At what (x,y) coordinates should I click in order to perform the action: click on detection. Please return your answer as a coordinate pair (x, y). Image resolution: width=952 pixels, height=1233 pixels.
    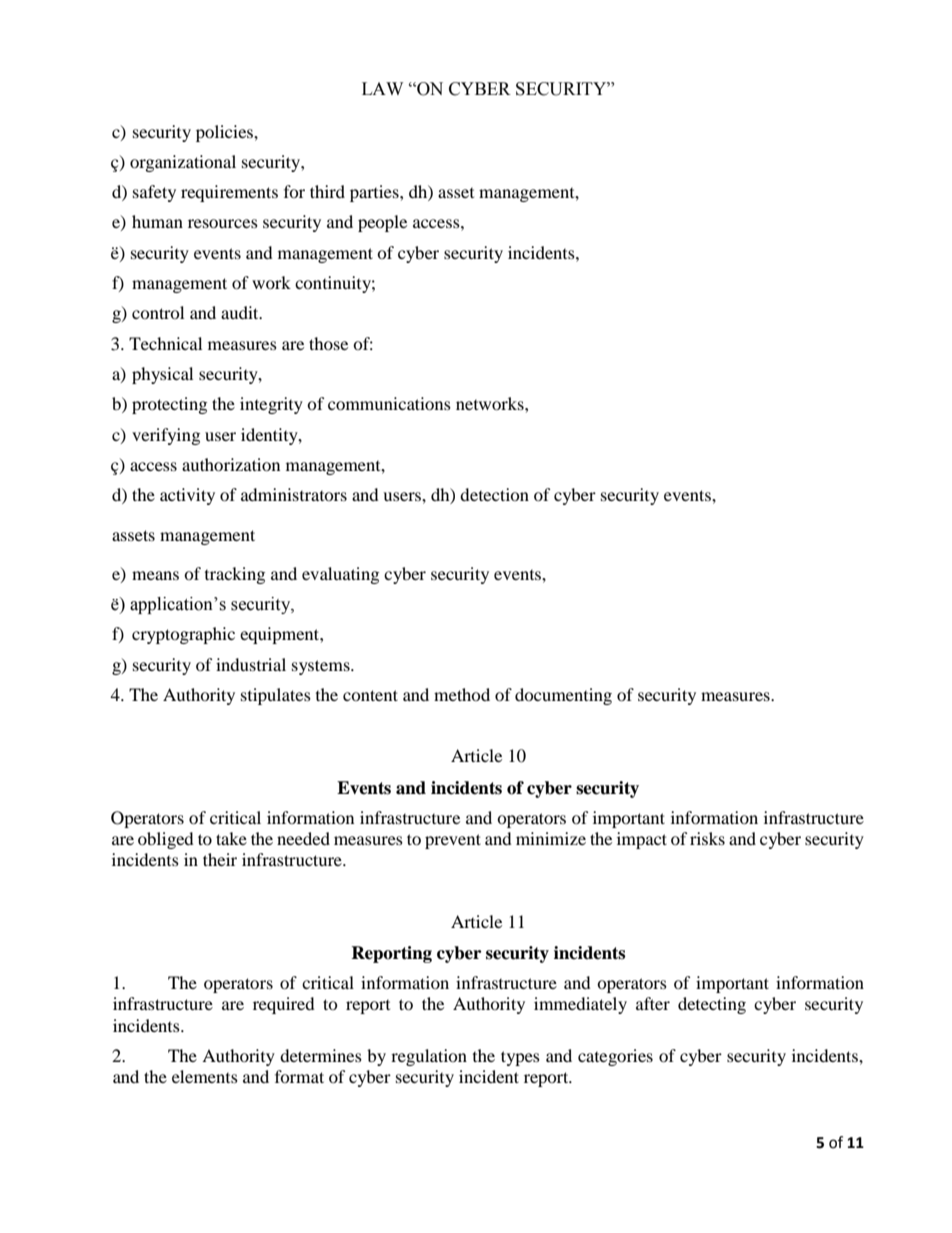
    Looking at the image, I should click on (494, 494).
